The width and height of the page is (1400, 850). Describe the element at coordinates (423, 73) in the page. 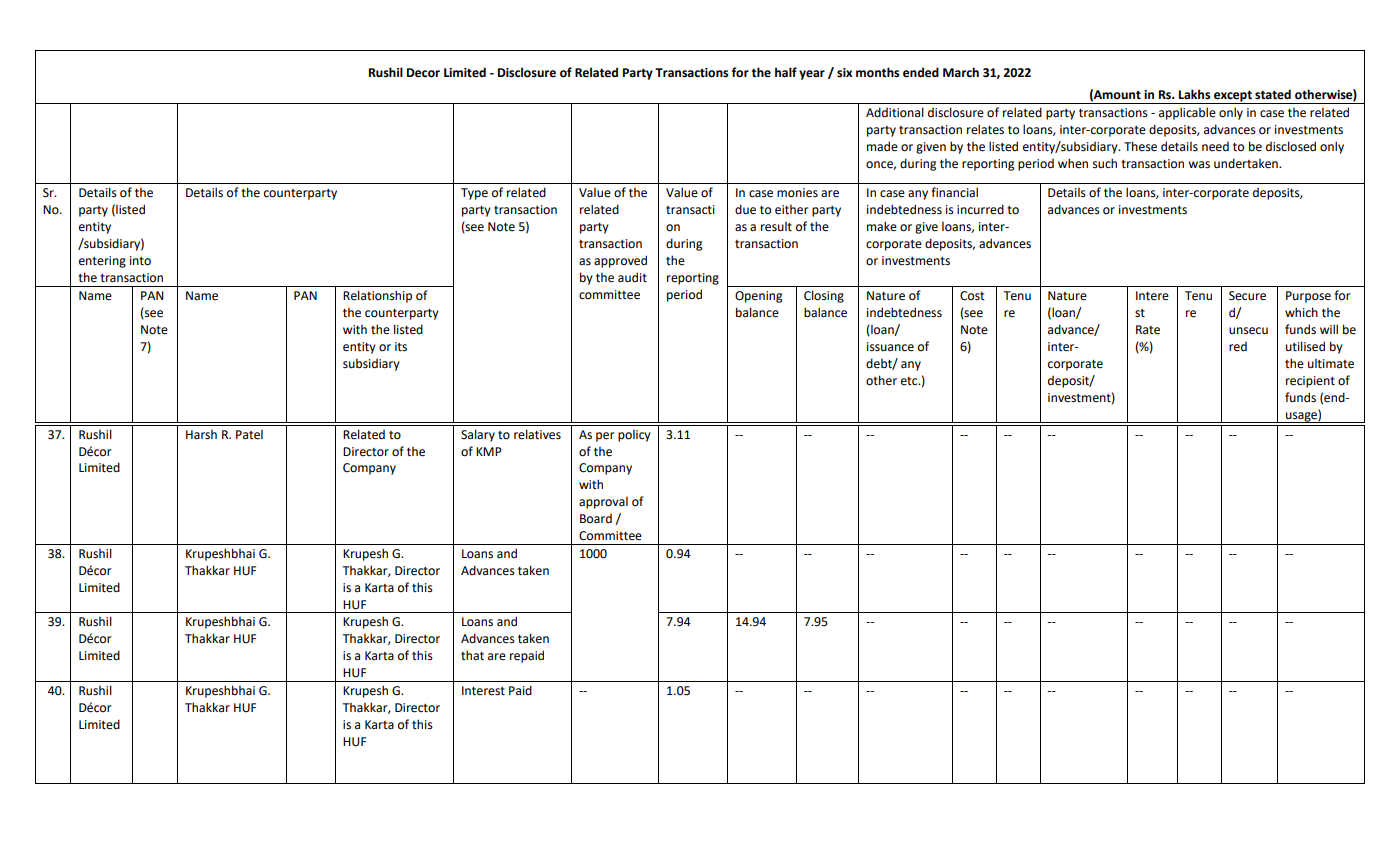

I see `Decor` at that location.
